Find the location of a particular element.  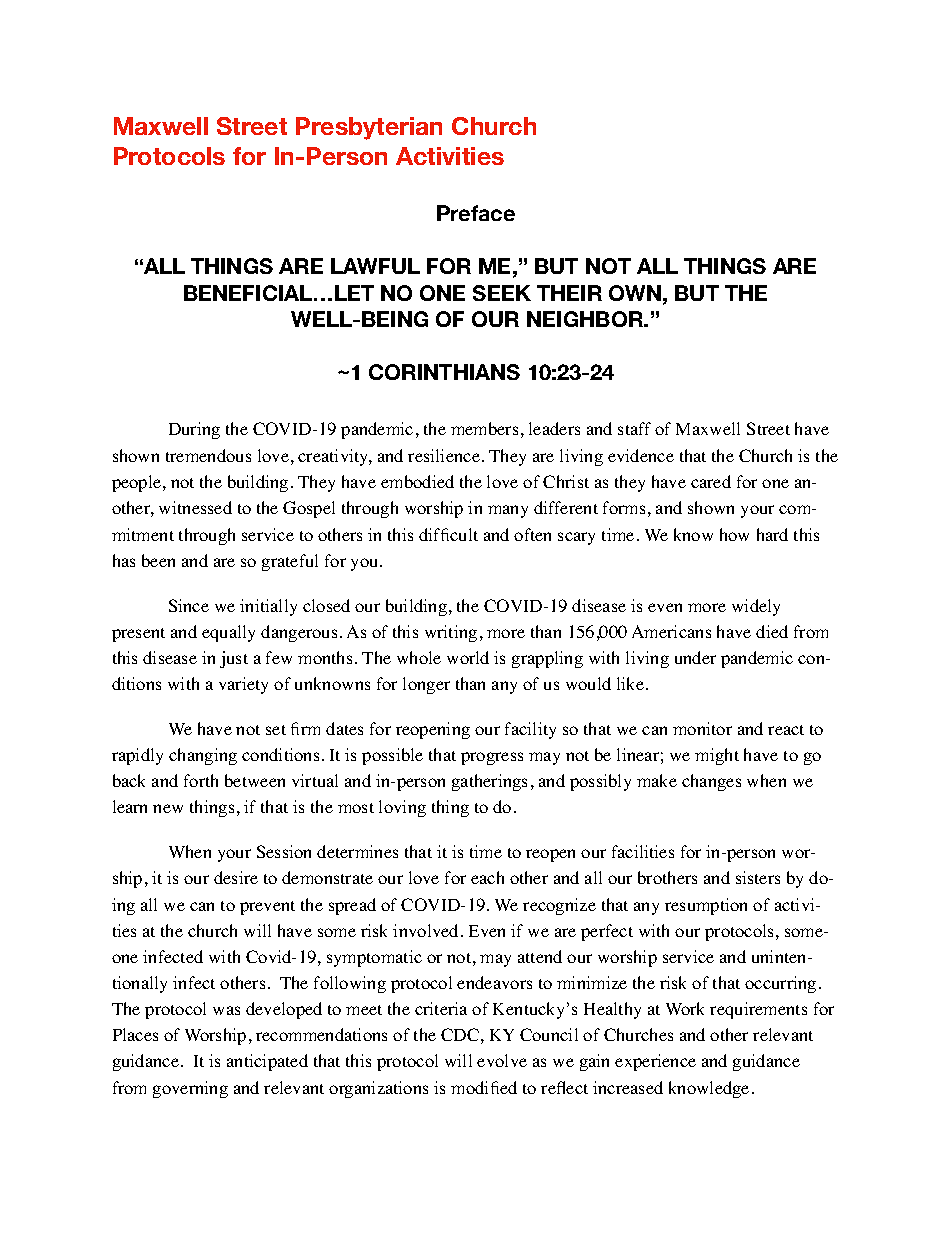

tremendous is located at coordinates (208, 455).
